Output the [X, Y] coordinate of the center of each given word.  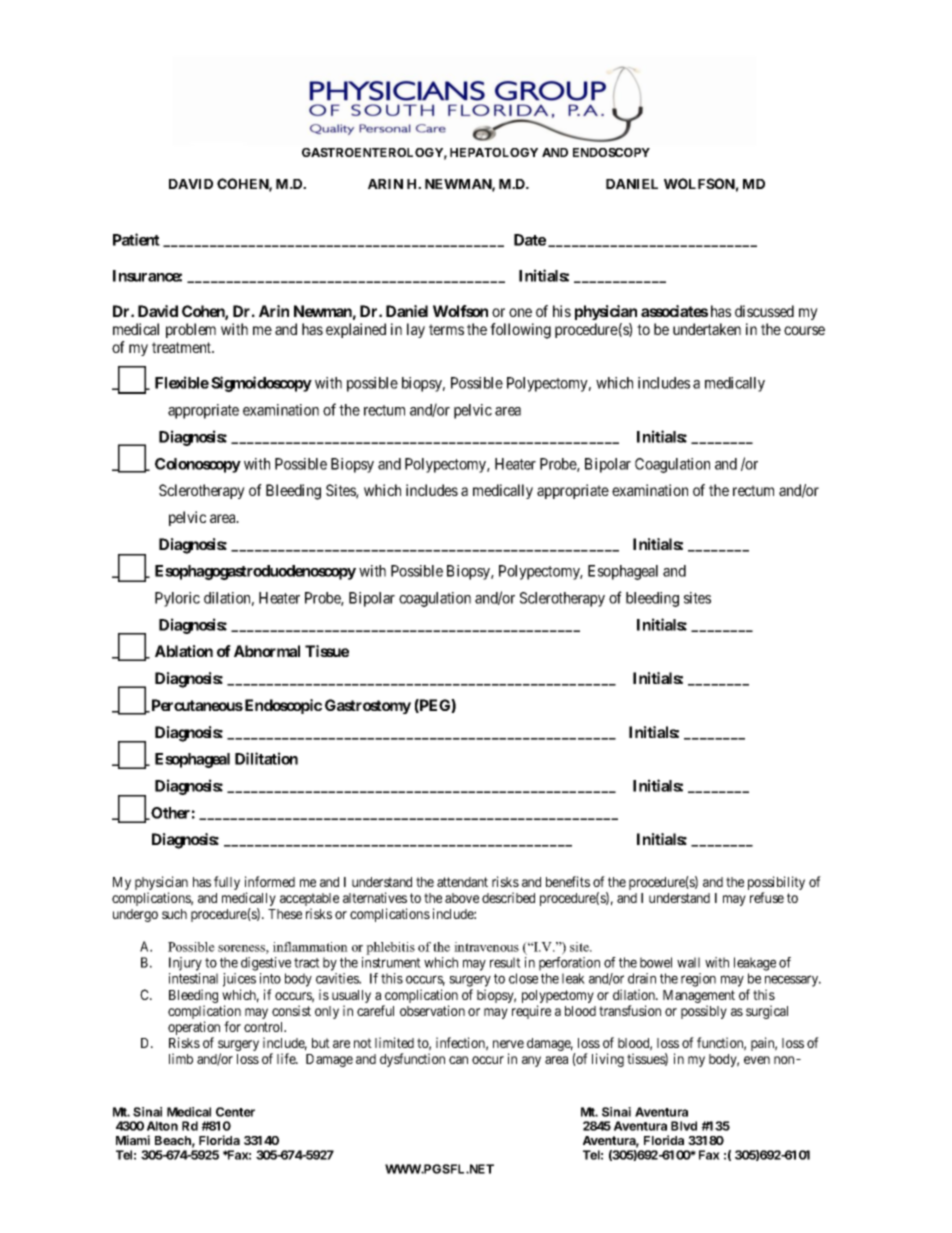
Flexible [182, 382]
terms [446, 329]
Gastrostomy [368, 706]
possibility [776, 884]
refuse [767, 897]
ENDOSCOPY [611, 152]
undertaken [707, 329]
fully [227, 883]
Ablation [184, 651]
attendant [462, 882]
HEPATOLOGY [494, 152]
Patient [136, 239]
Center [235, 1112]
